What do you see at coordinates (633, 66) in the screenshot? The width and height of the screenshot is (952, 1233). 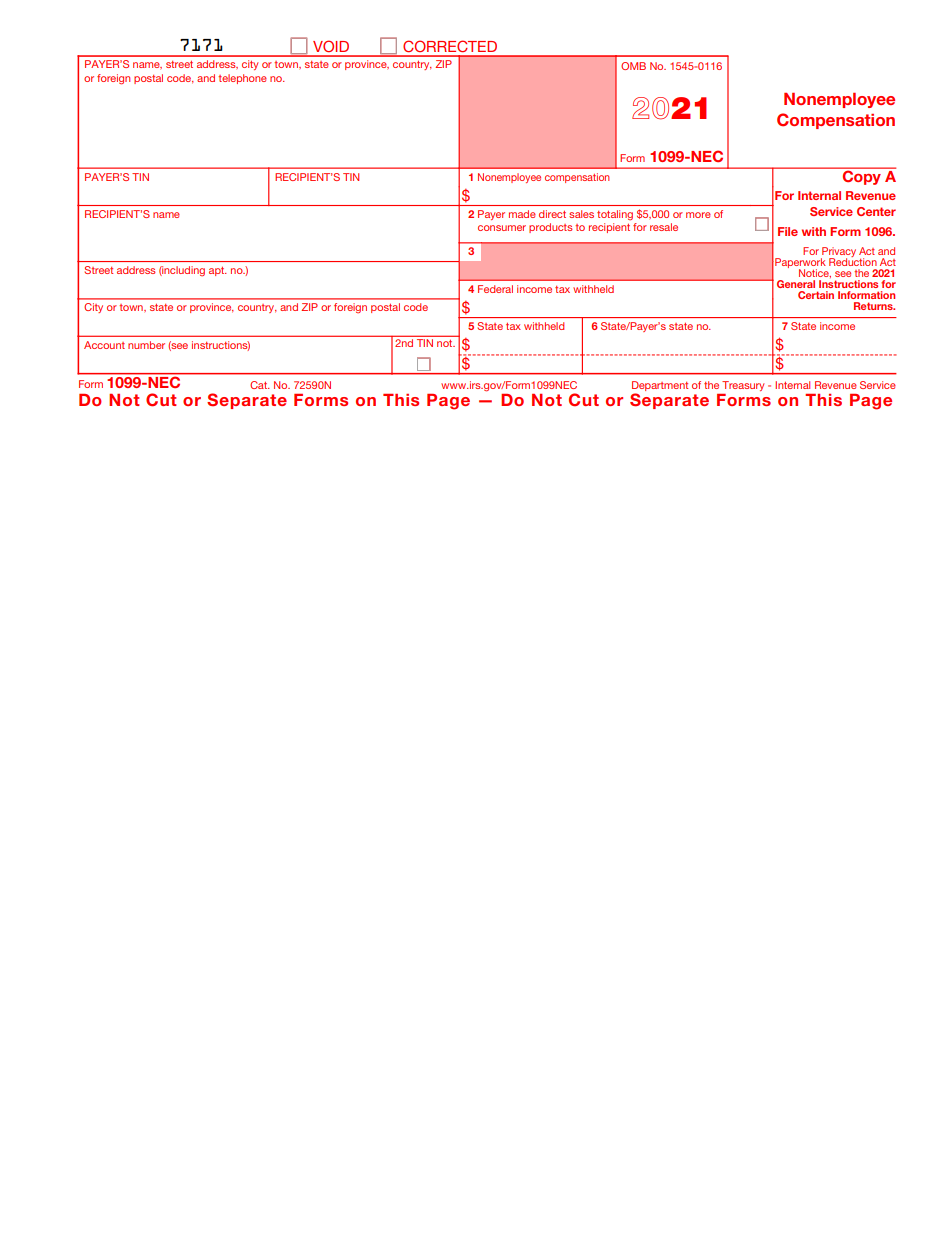 I see `OMB` at bounding box center [633, 66].
